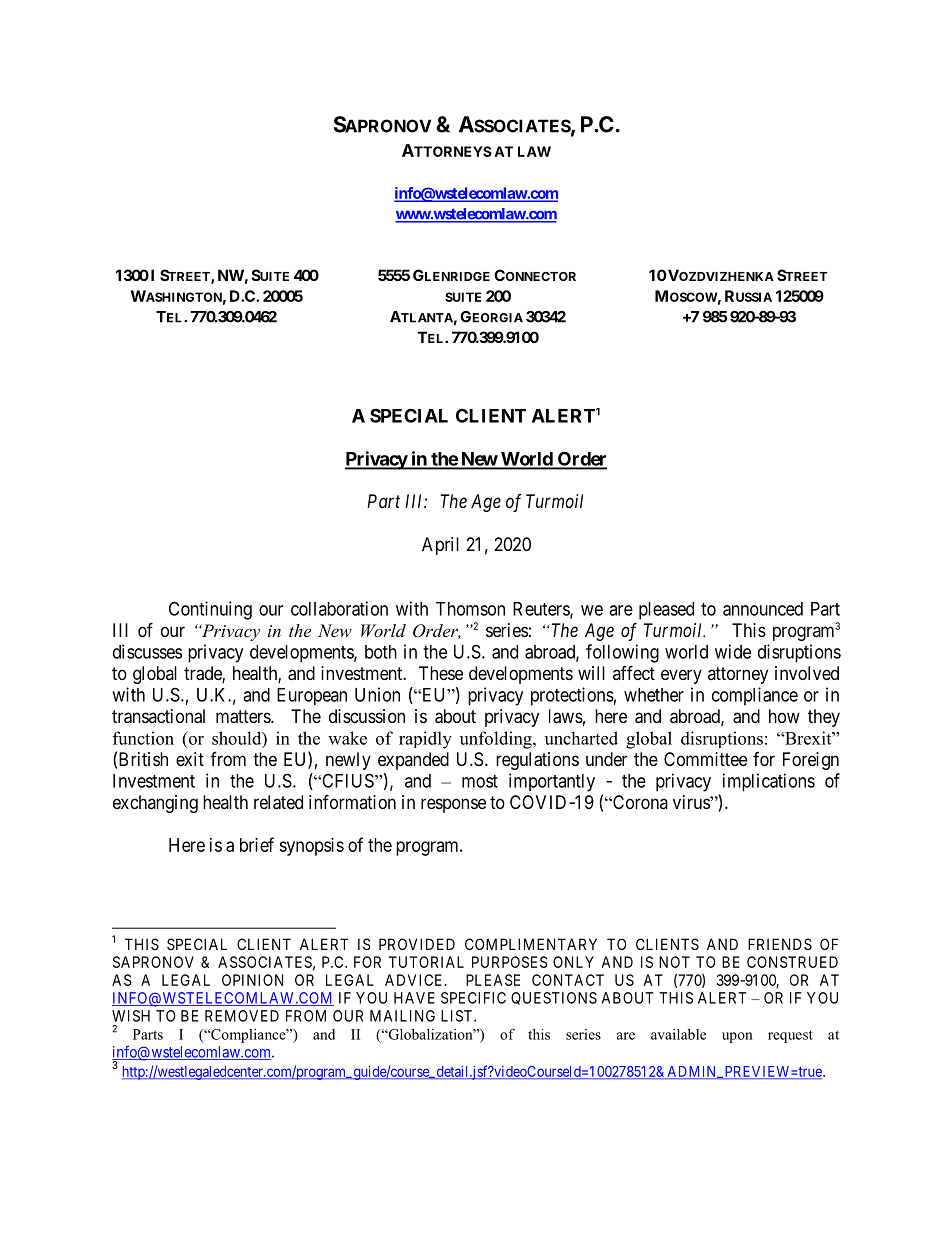 The image size is (952, 1233). Describe the element at coordinates (440, 546) in the screenshot. I see `April` at that location.
